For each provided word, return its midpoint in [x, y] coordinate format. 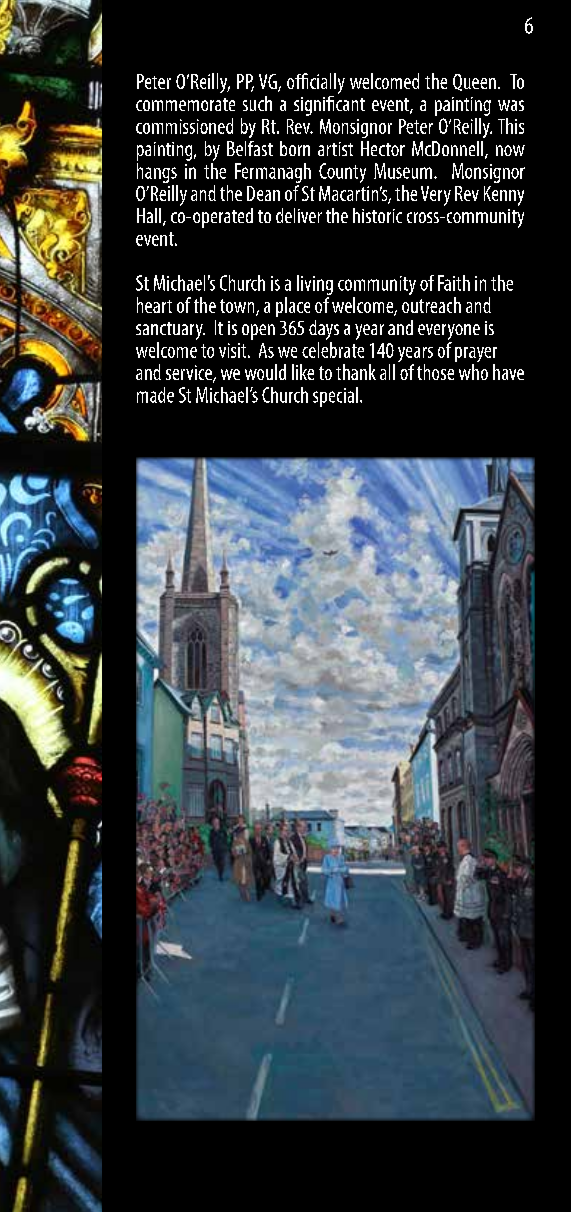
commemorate [185, 104]
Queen [474, 82]
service [190, 374]
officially [316, 83]
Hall [150, 217]
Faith [454, 283]
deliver [299, 215]
